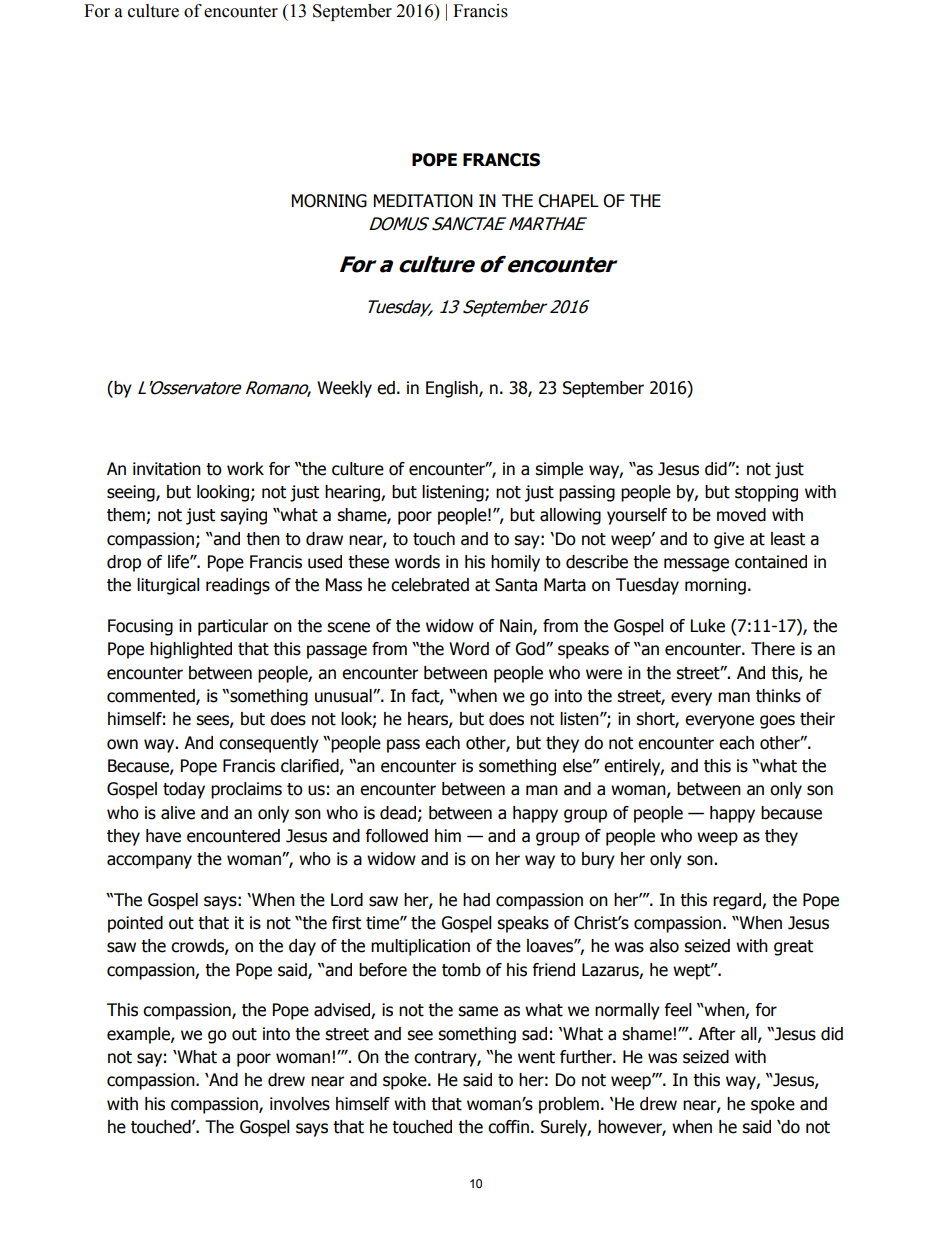  Describe the element at coordinates (191, 650) in the screenshot. I see `highlighted` at that location.
